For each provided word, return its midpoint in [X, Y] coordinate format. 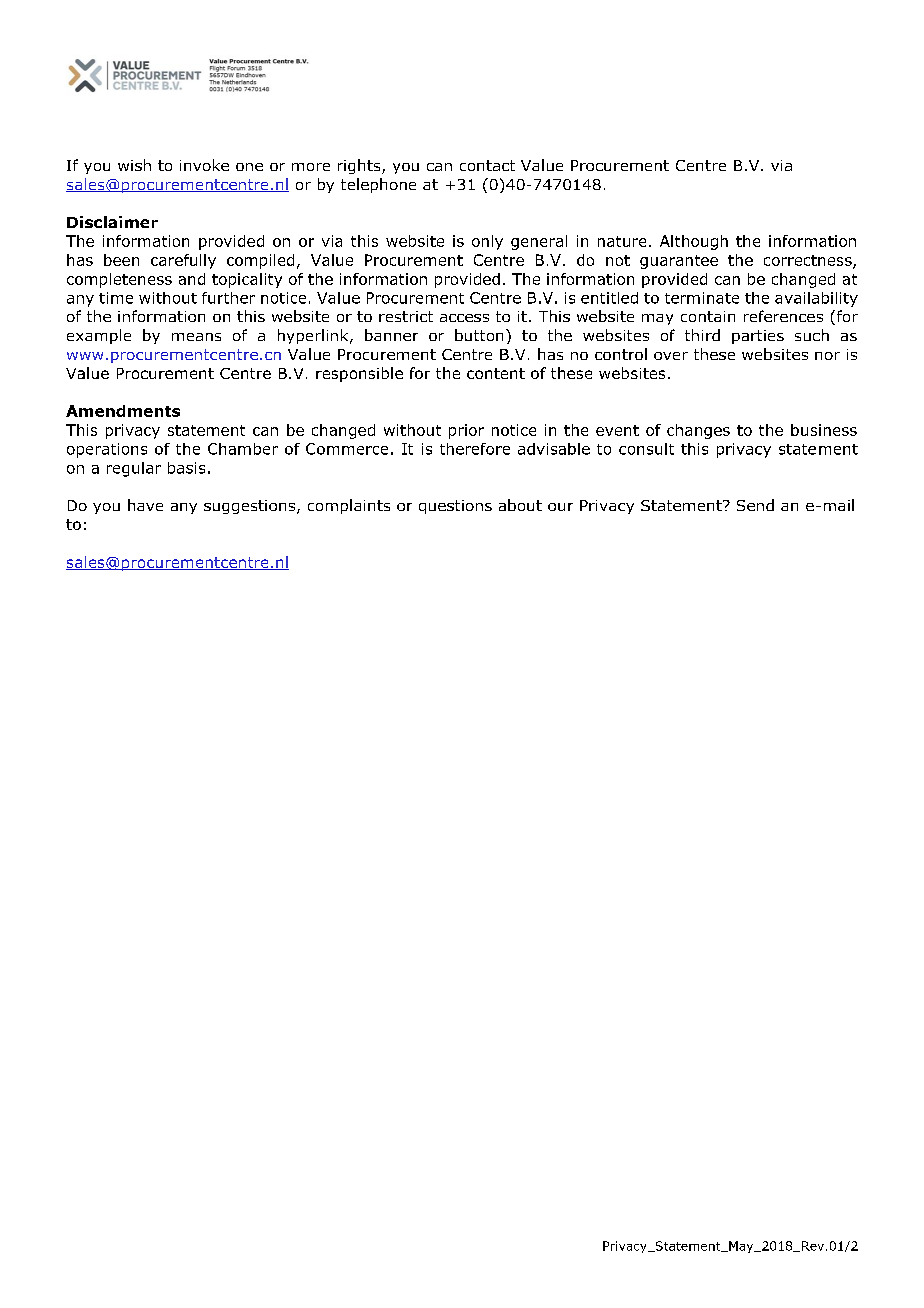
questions [455, 507]
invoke [204, 165]
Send [755, 505]
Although [694, 242]
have [145, 505]
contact [487, 165]
